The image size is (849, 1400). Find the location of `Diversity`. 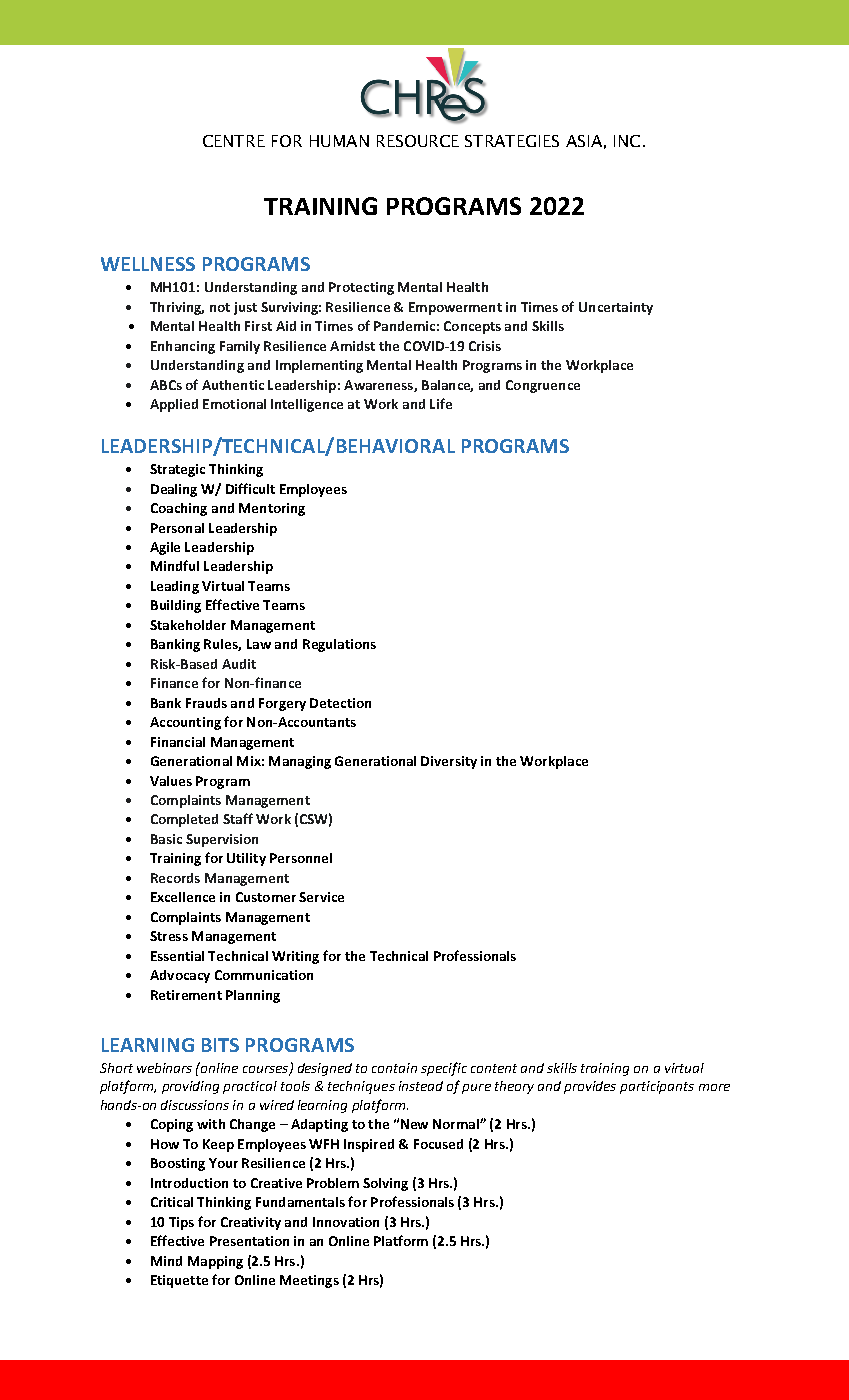

Diversity is located at coordinates (449, 762).
